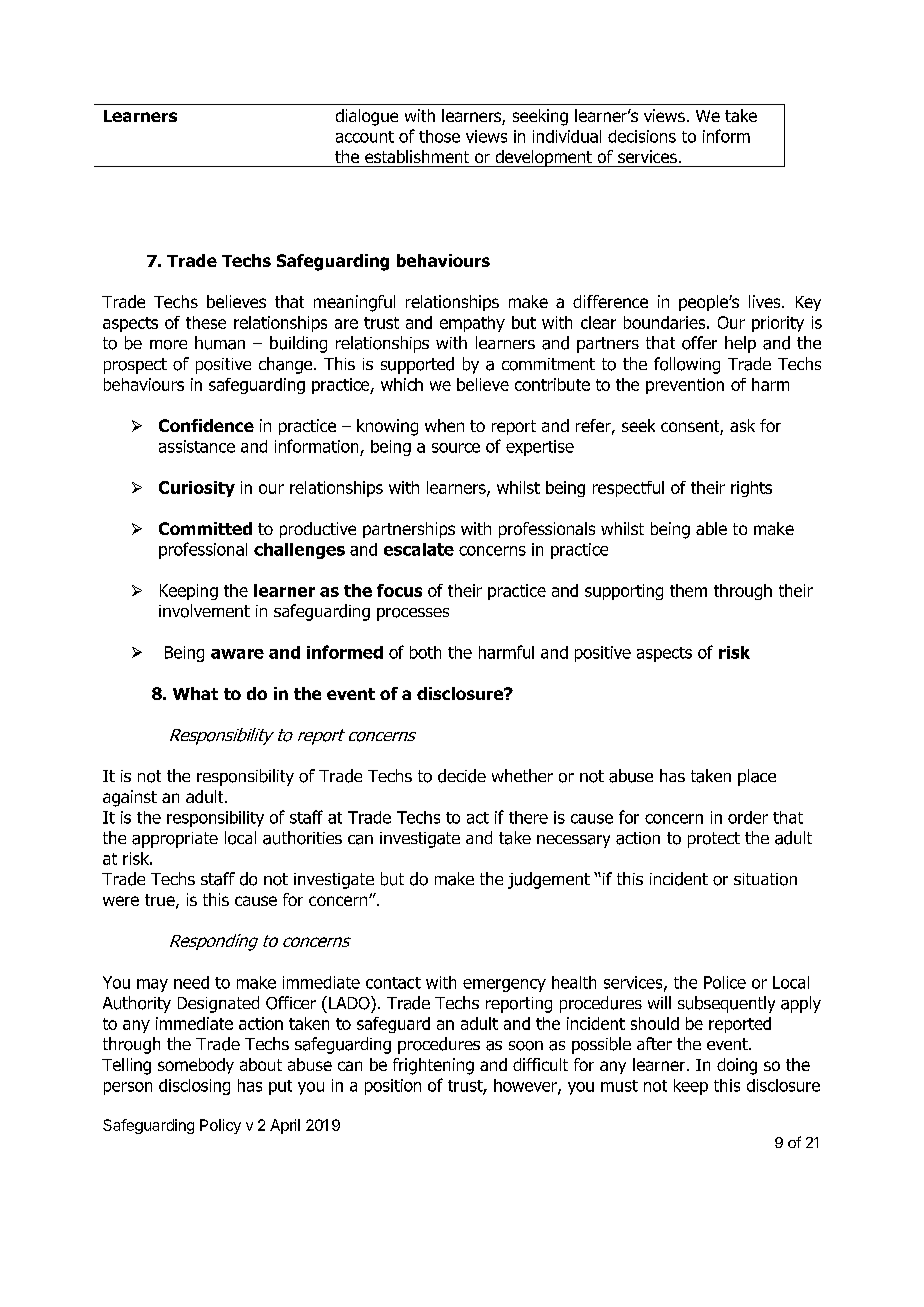 This document has height=1307, width=924. What do you see at coordinates (204, 611) in the document?
I see `involvement` at bounding box center [204, 611].
